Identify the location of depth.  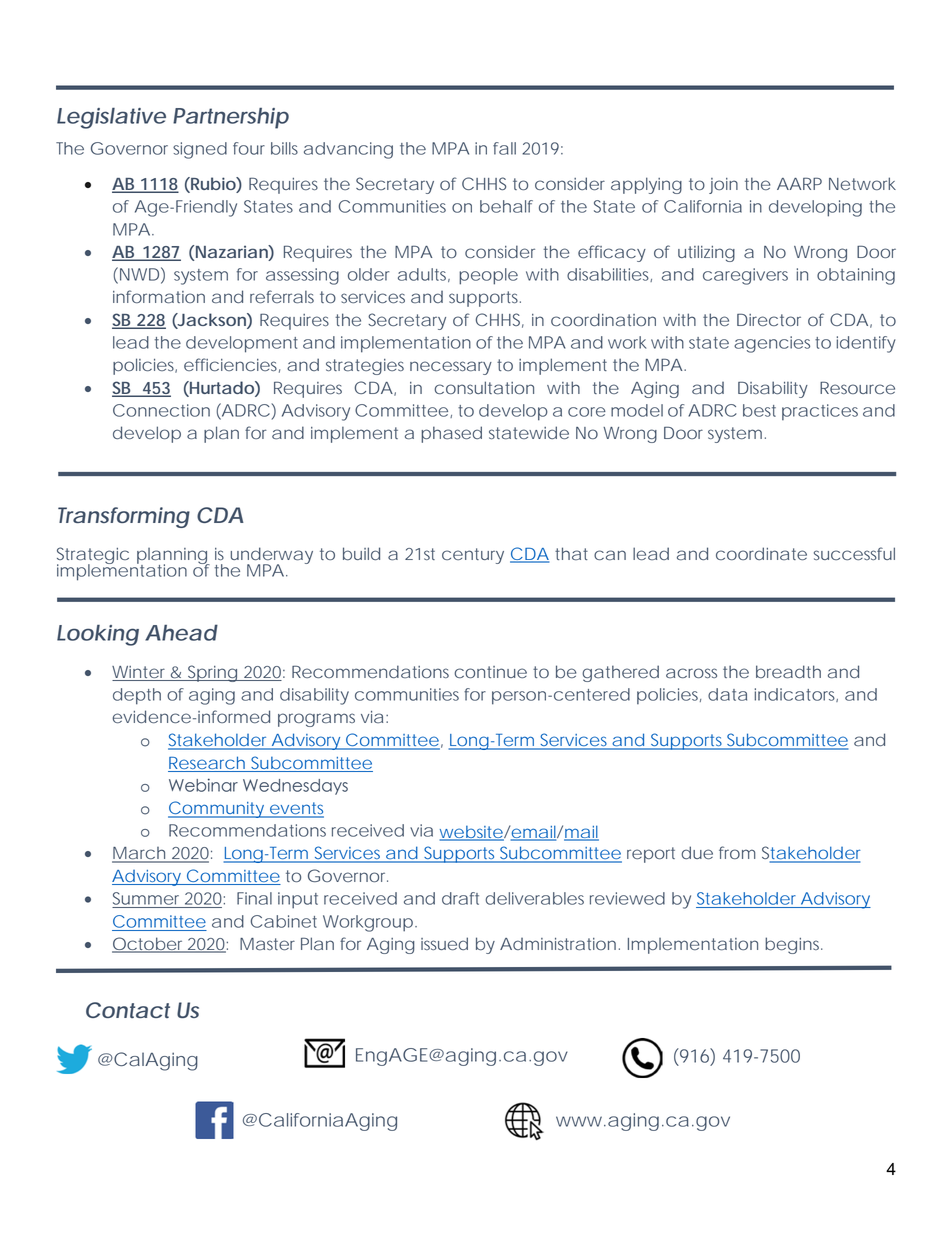
(137, 696).
